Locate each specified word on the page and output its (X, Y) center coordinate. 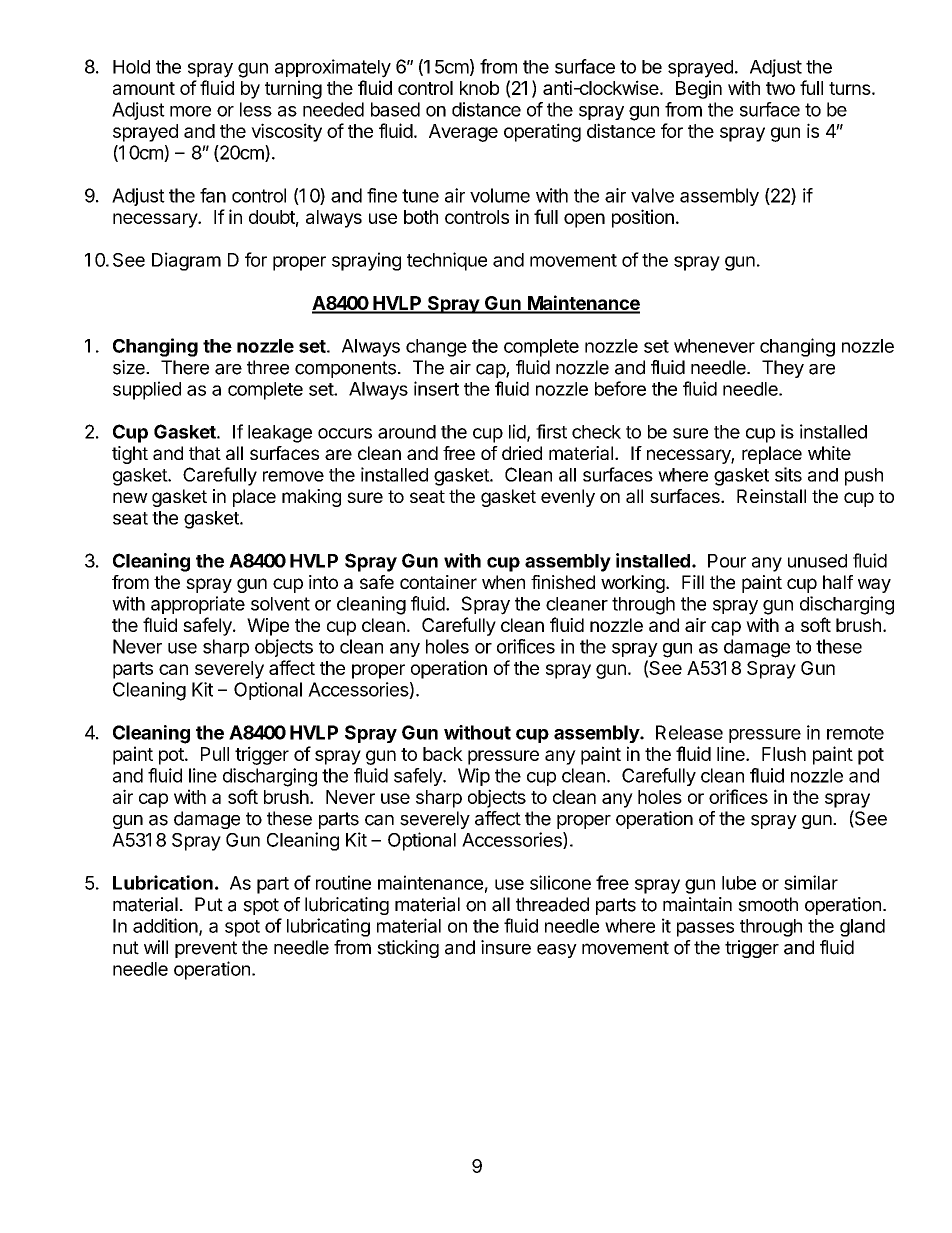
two (780, 88)
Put (209, 904)
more (190, 111)
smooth (768, 904)
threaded (552, 904)
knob (479, 88)
